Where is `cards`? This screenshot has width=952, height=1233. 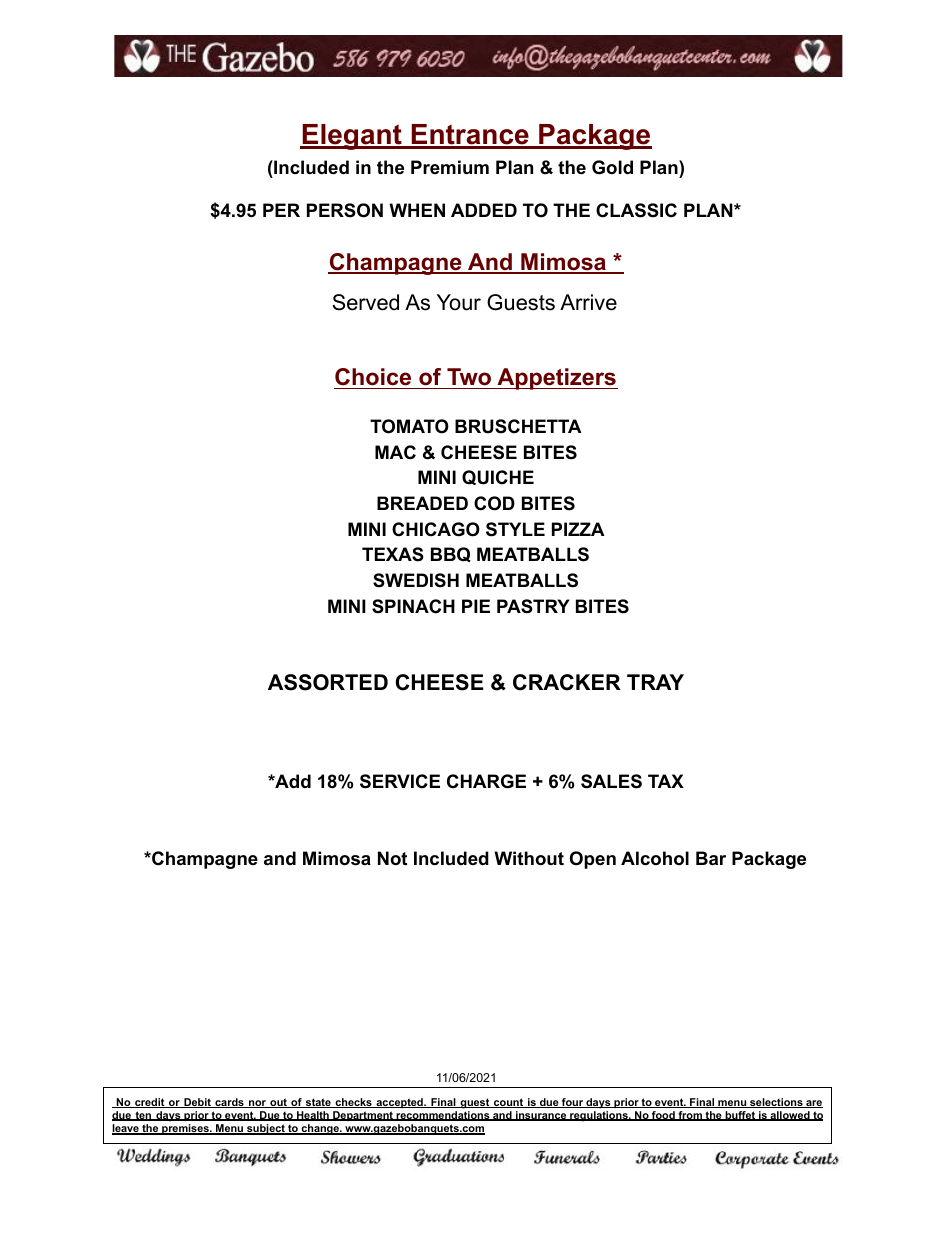
cards is located at coordinates (229, 1103).
